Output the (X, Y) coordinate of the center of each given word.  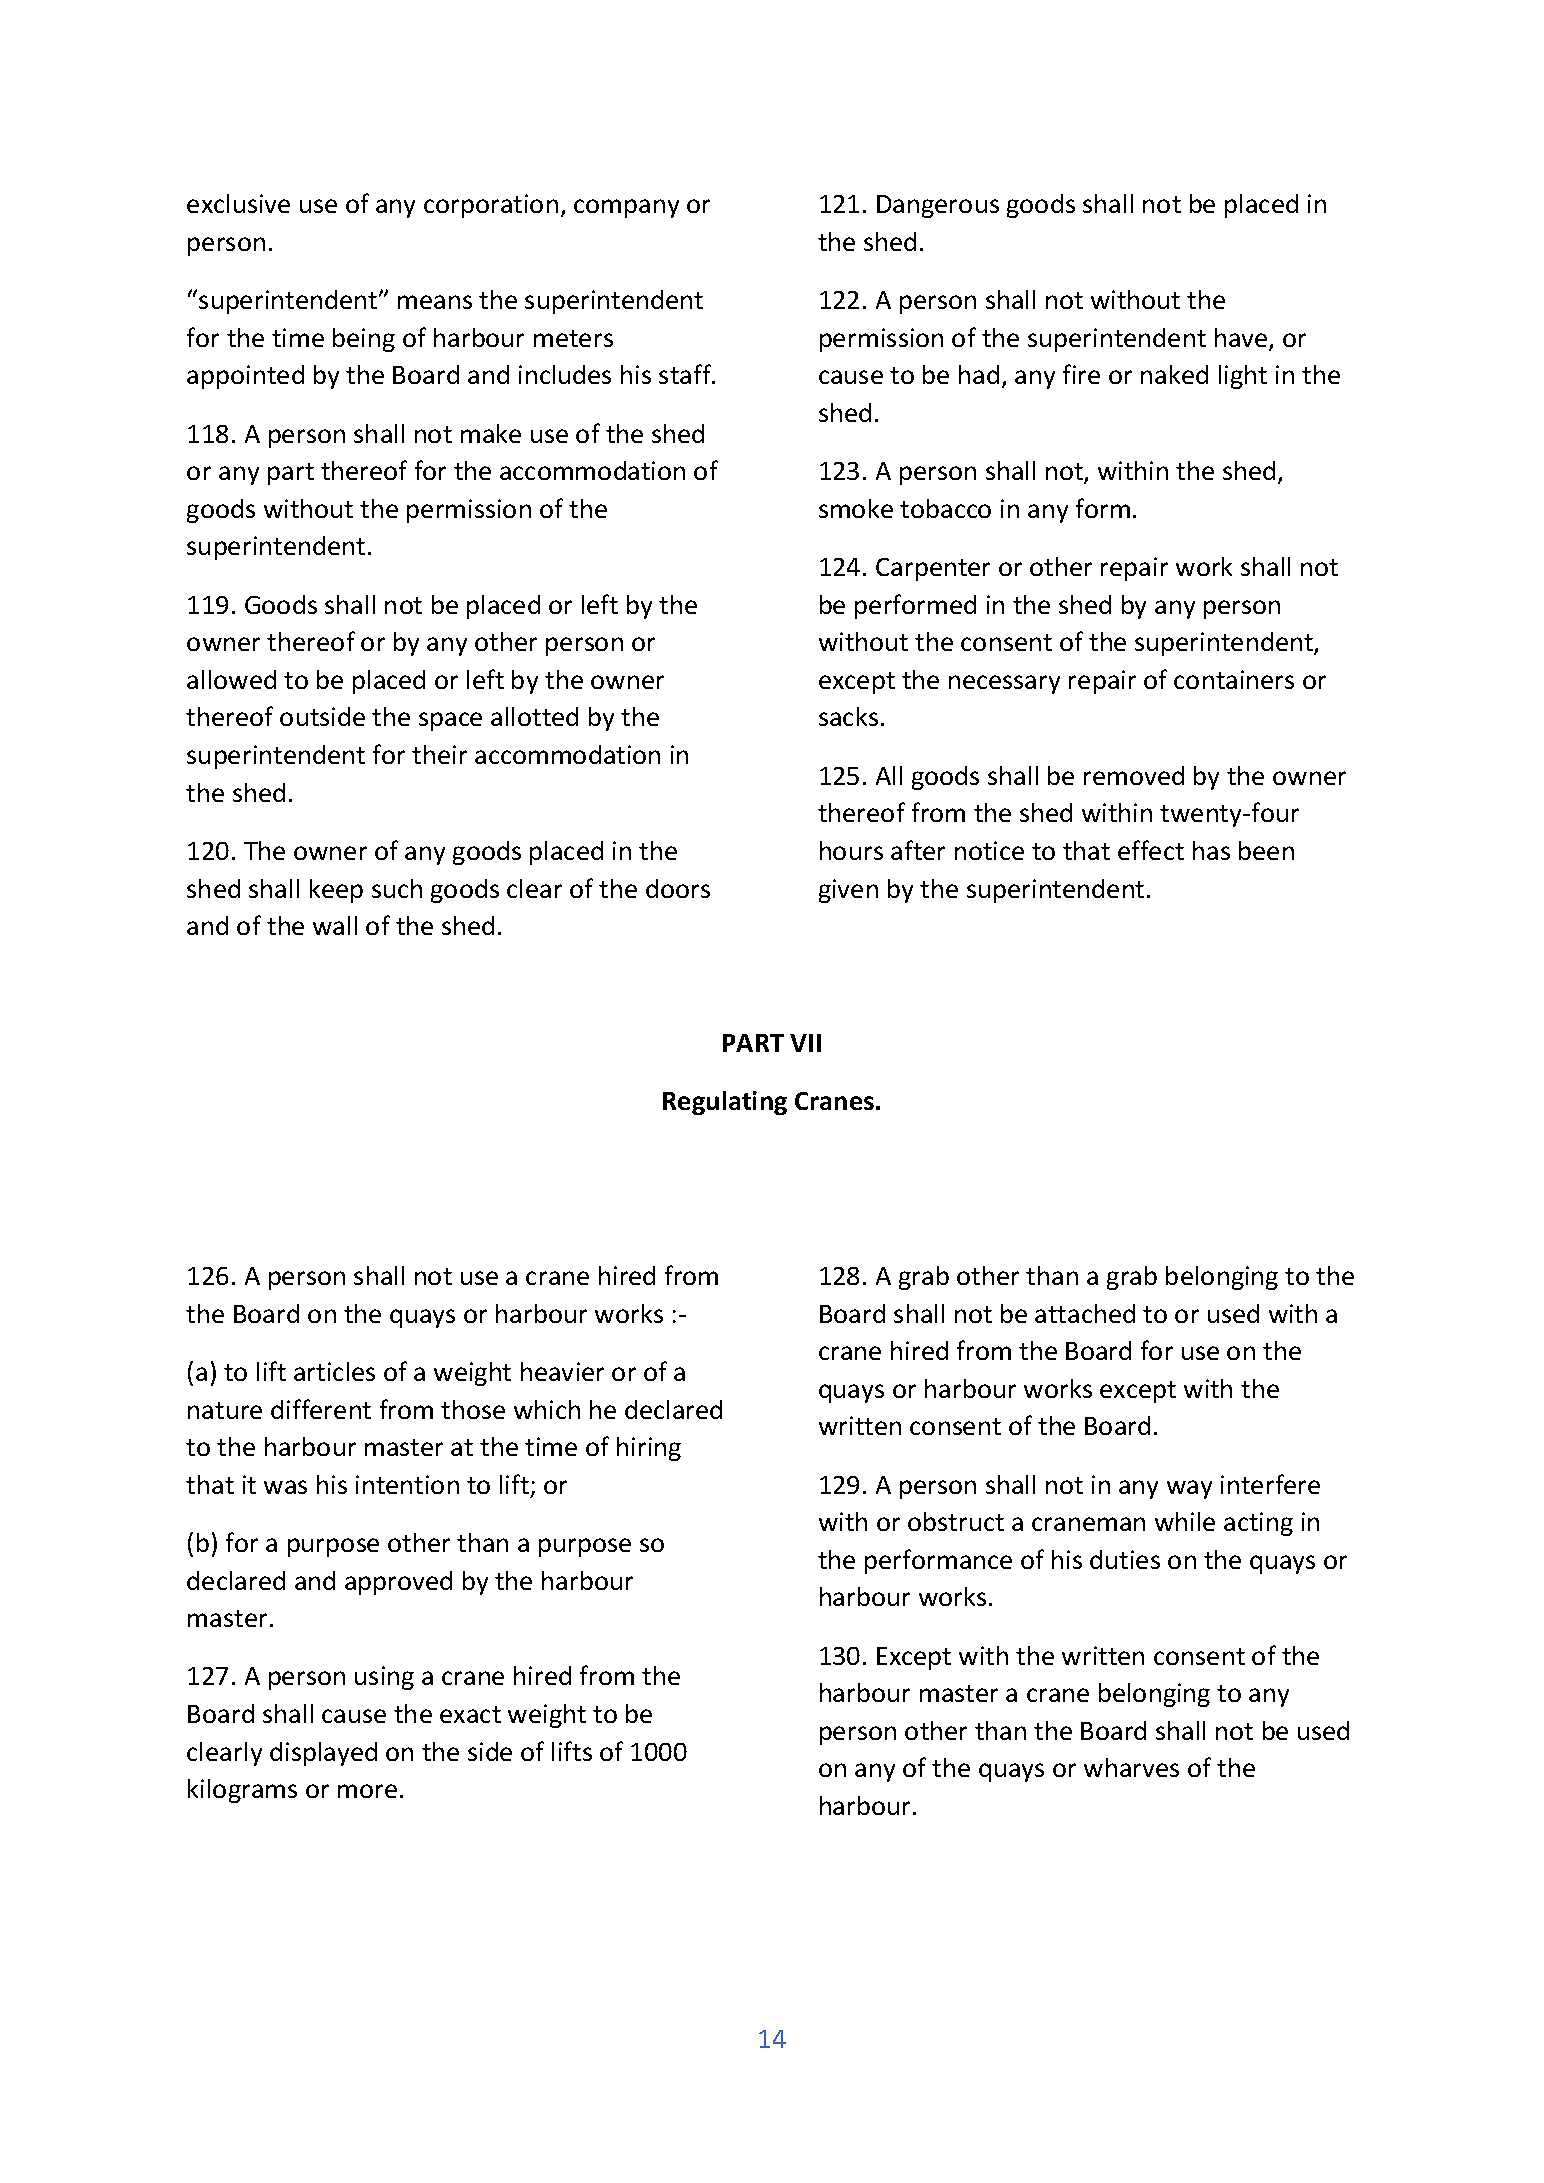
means (435, 302)
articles (334, 1371)
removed (1134, 775)
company (626, 208)
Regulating (725, 1103)
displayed (323, 1754)
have (1242, 339)
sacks (848, 716)
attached (1085, 1313)
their (439, 754)
